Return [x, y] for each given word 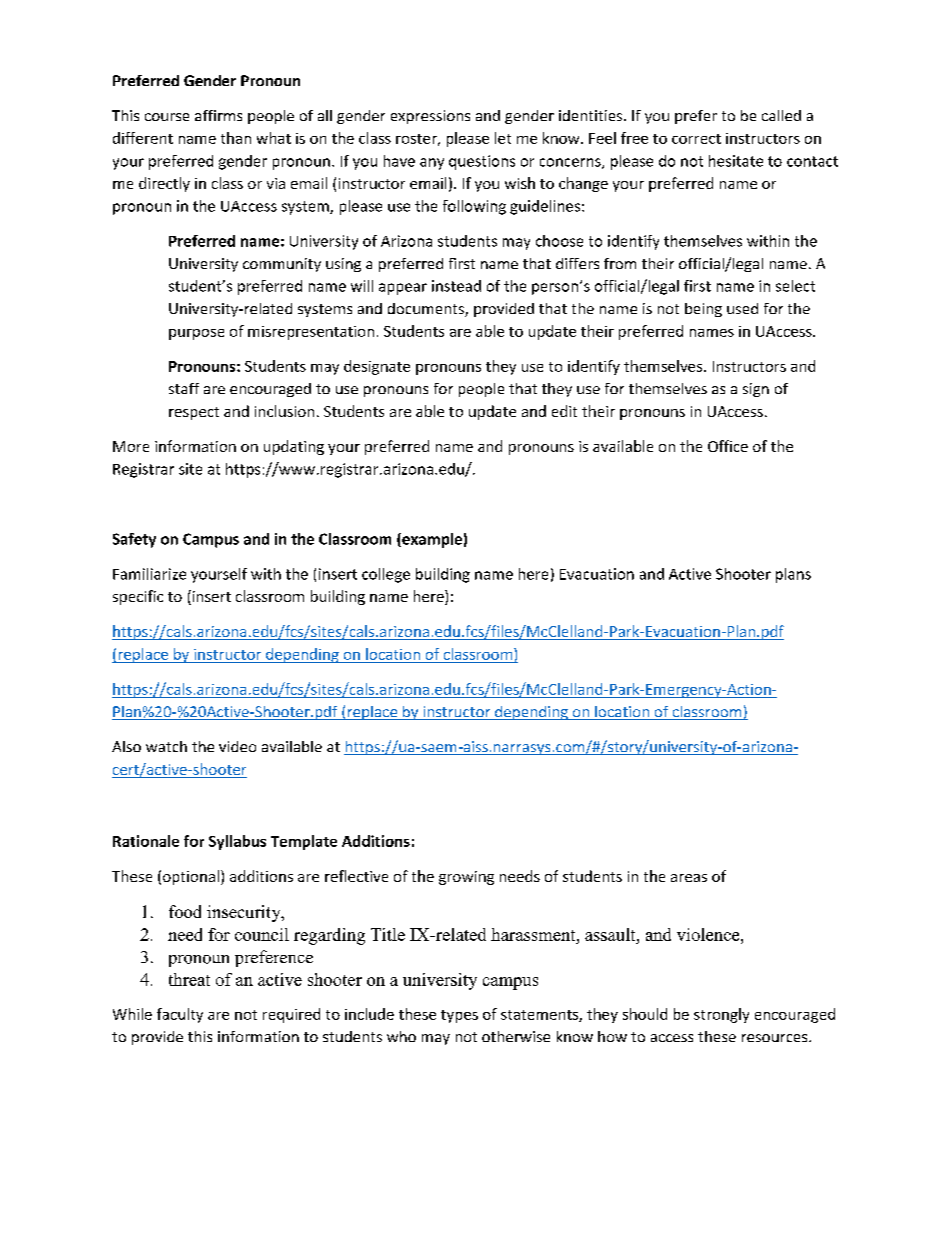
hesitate [736, 161]
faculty [180, 1015]
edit [564, 411]
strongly [721, 1015]
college [386, 575]
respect [194, 413]
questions [482, 162]
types [459, 1016]
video [237, 746]
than [236, 138]
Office [728, 446]
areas [689, 878]
